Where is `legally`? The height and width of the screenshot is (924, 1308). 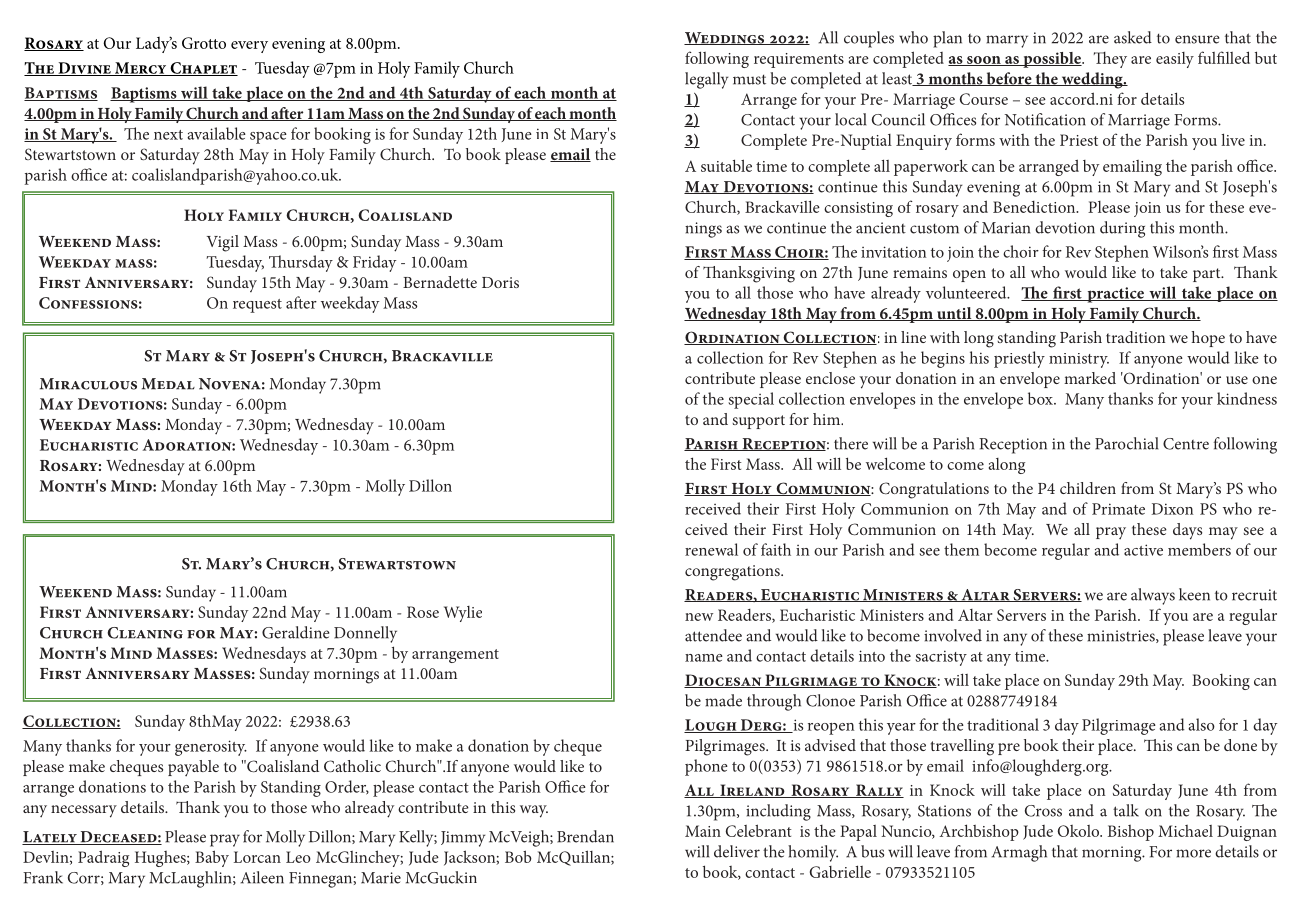 legally is located at coordinates (707, 80).
